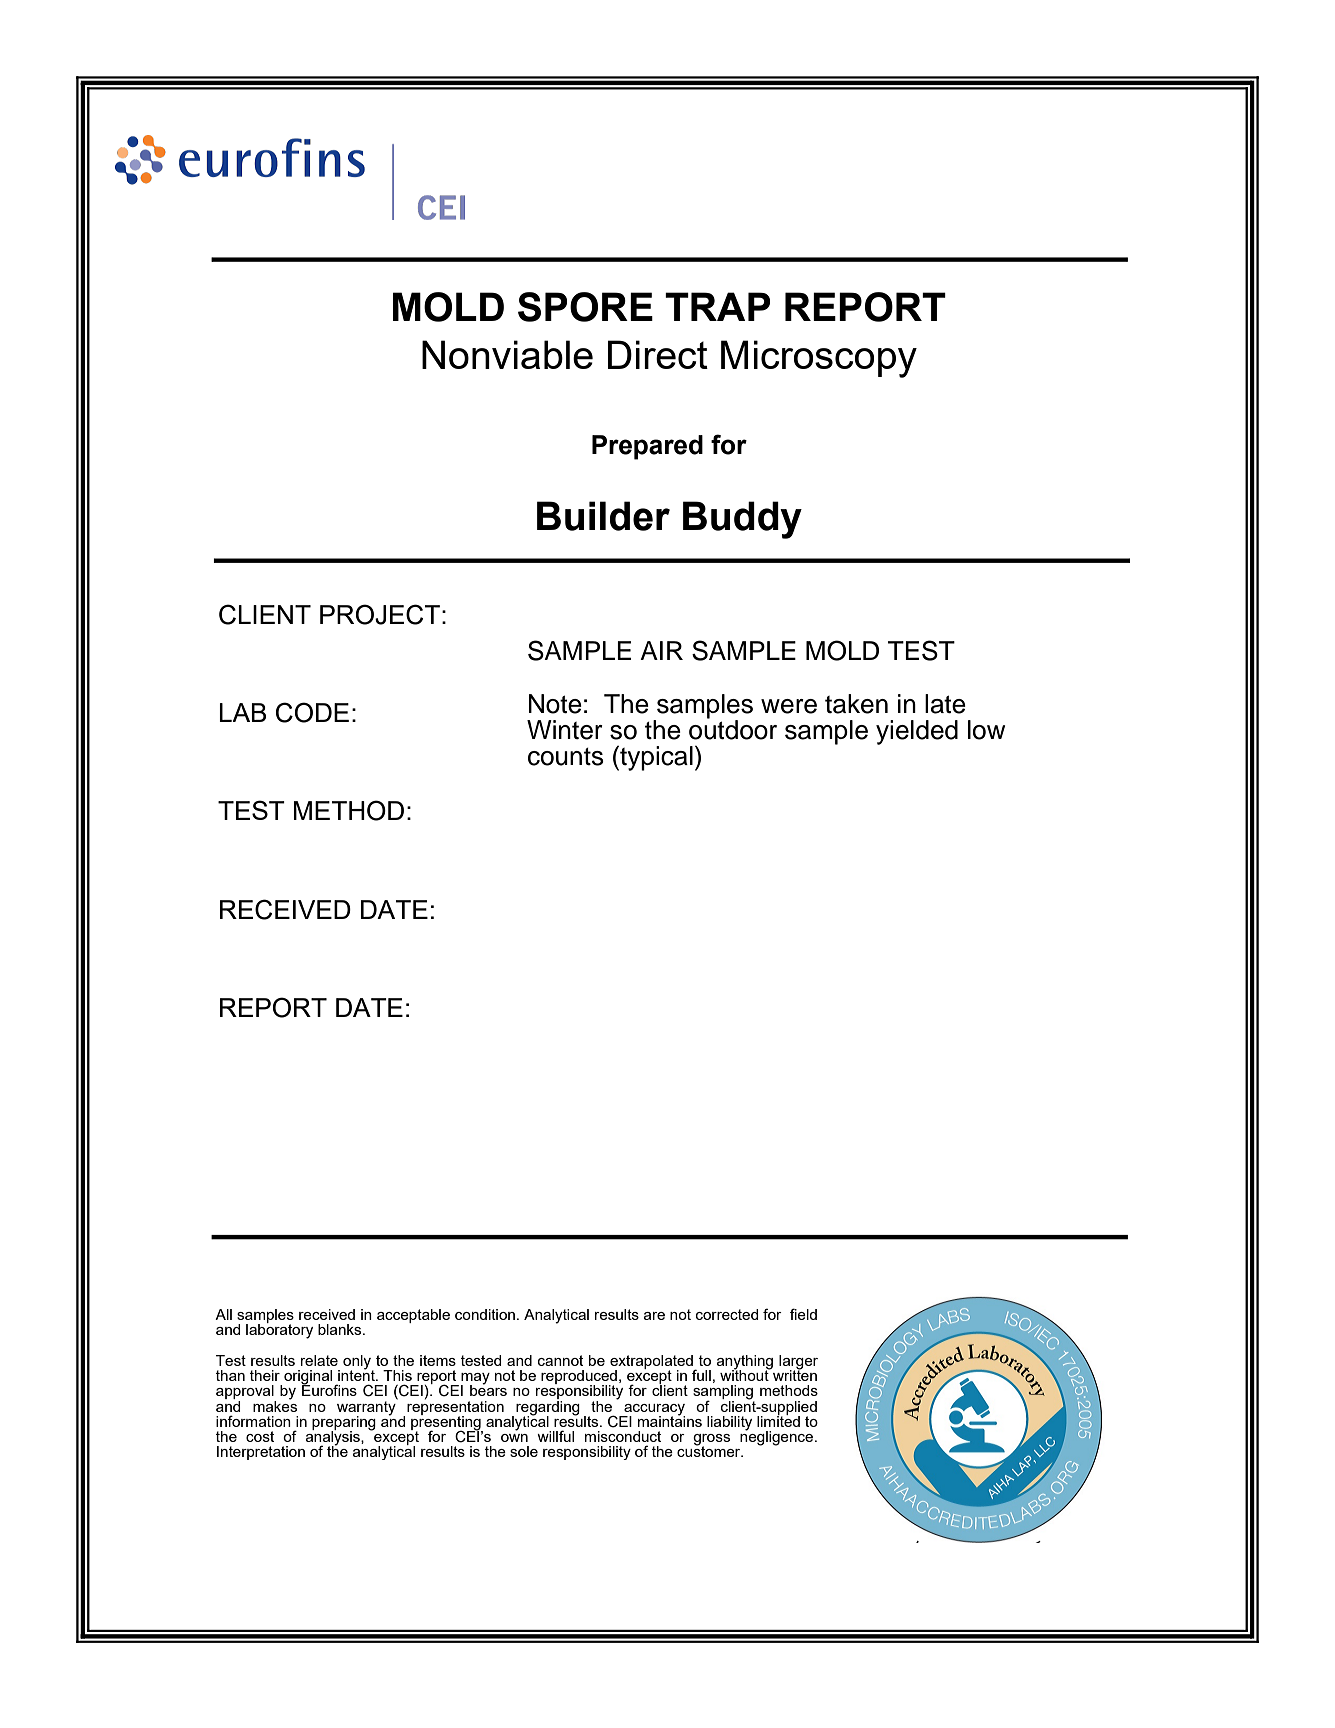 This page has width=1335, height=1728. What do you see at coordinates (344, 1424) in the page?
I see `preparing` at bounding box center [344, 1424].
